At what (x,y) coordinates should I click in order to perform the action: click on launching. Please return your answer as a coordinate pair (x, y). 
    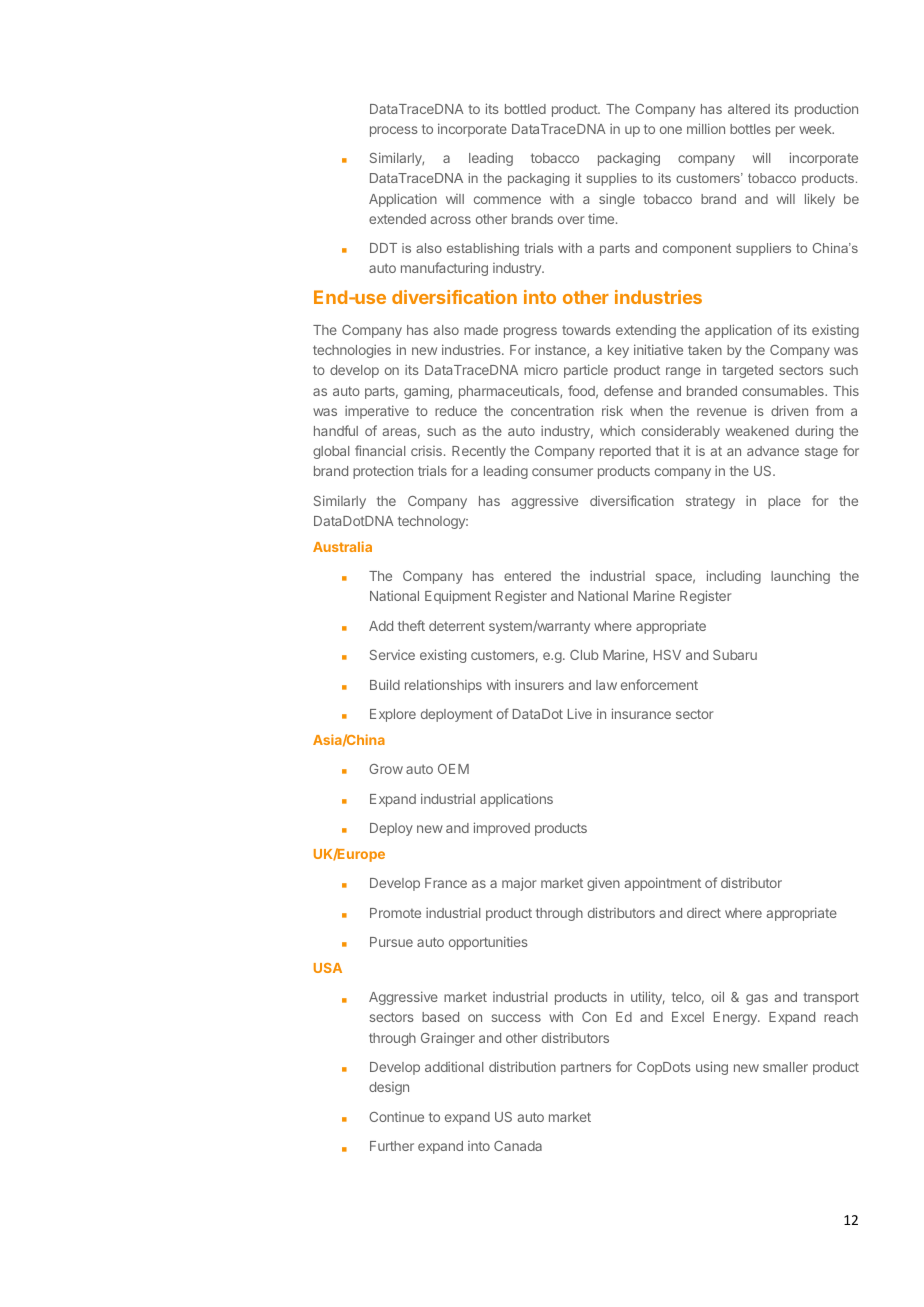
    Looking at the image, I should click on (800, 577).
